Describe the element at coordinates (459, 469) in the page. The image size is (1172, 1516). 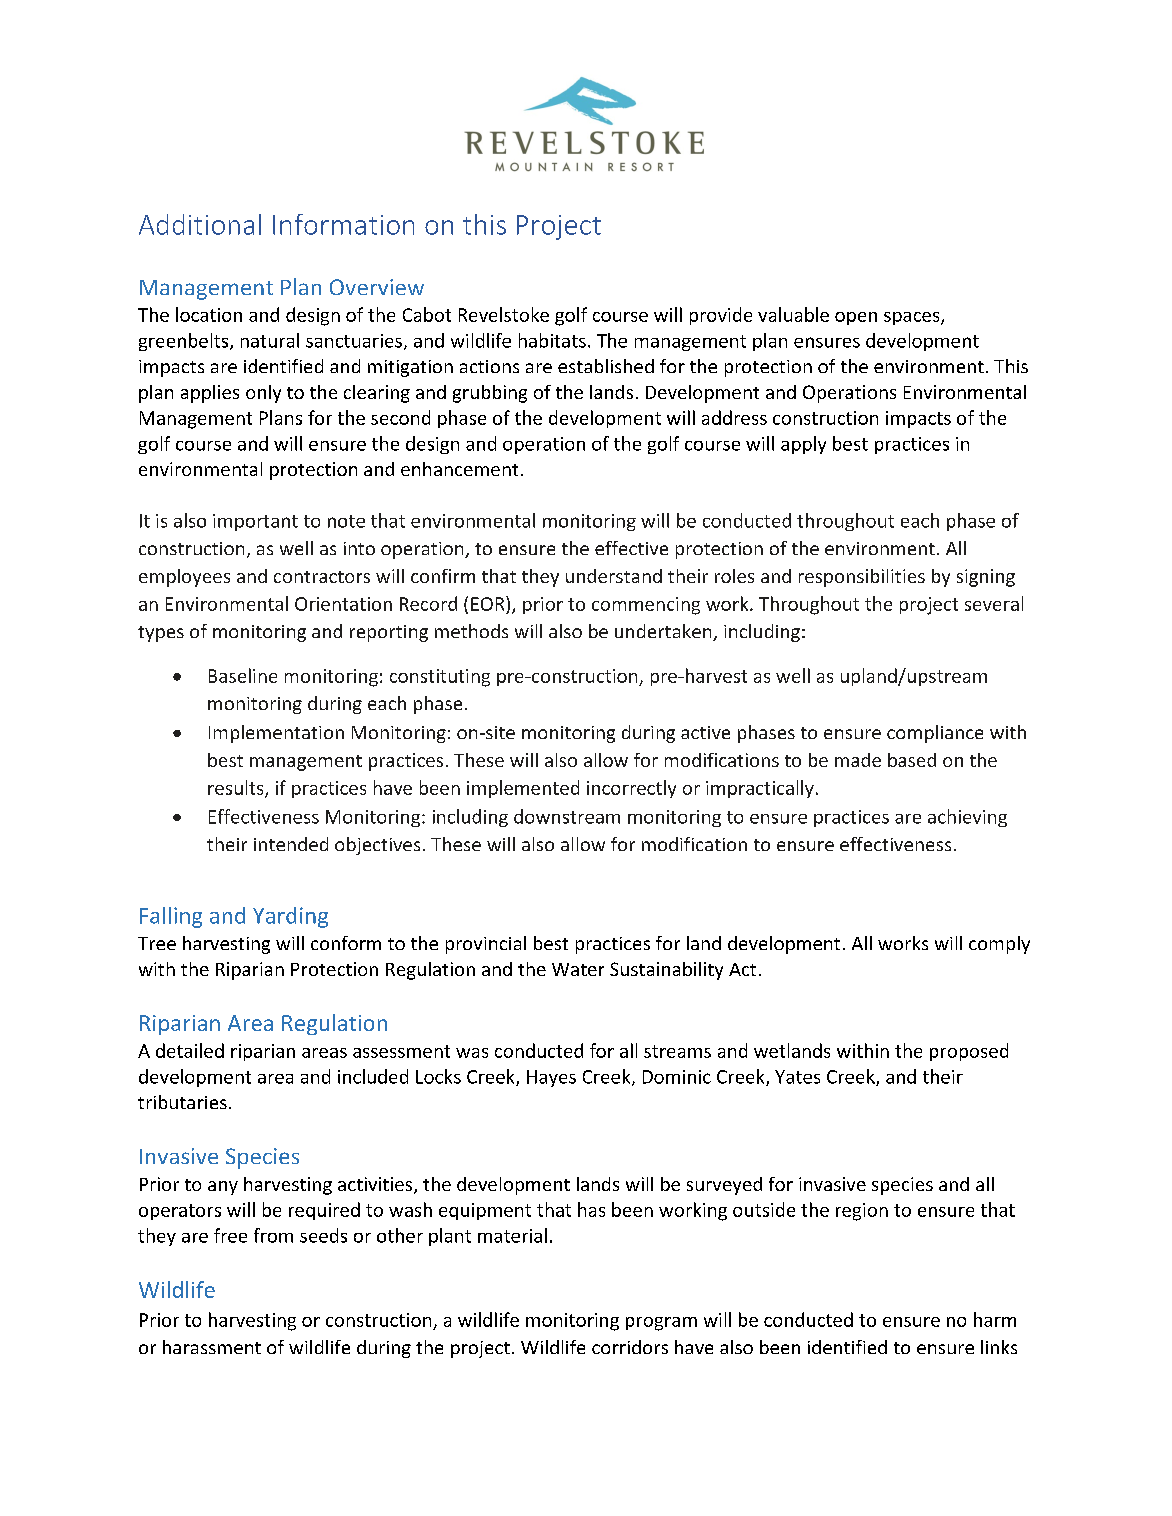
I see `enhancement` at that location.
